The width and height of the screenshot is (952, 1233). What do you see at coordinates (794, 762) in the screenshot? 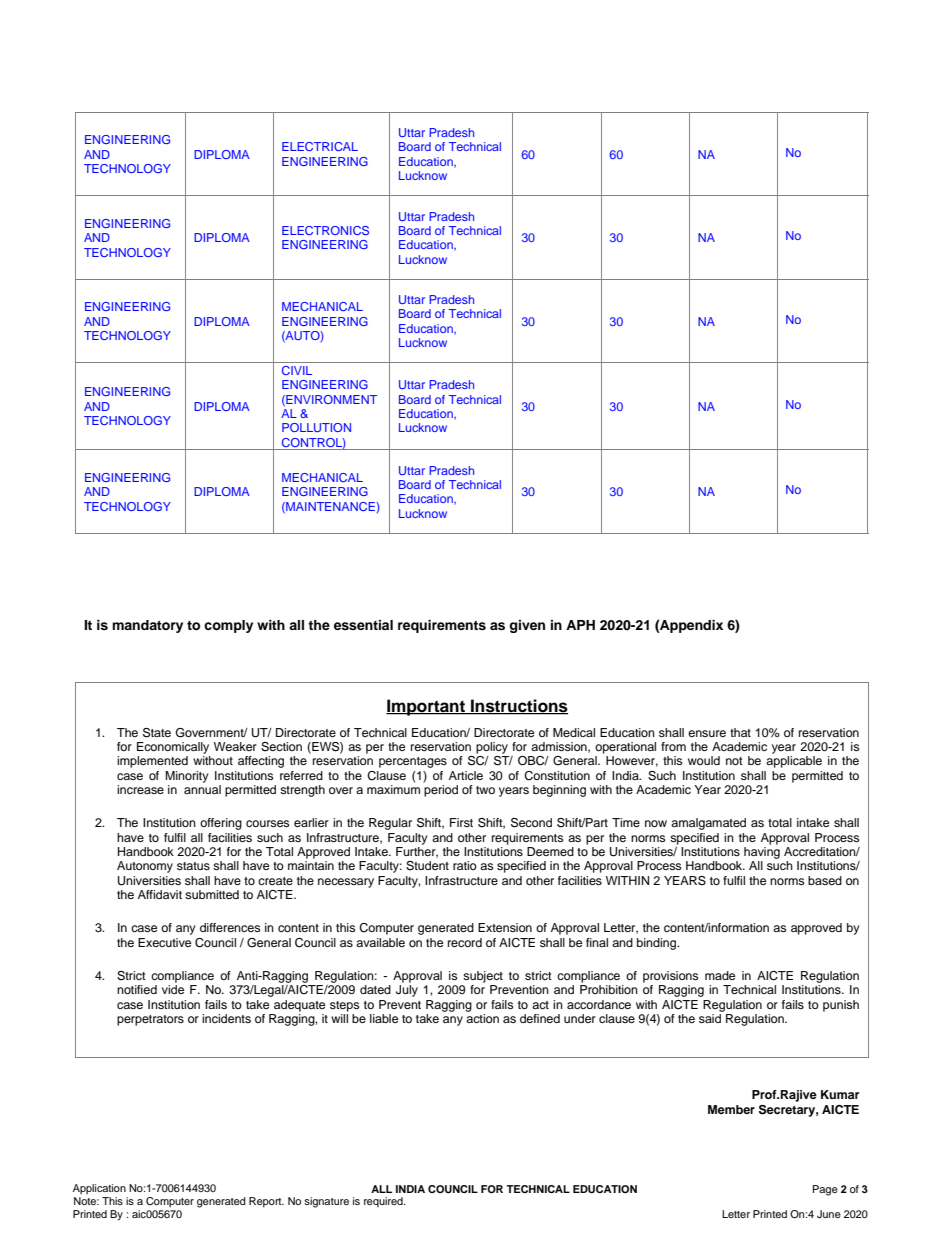
I see `applicable` at bounding box center [794, 762].
